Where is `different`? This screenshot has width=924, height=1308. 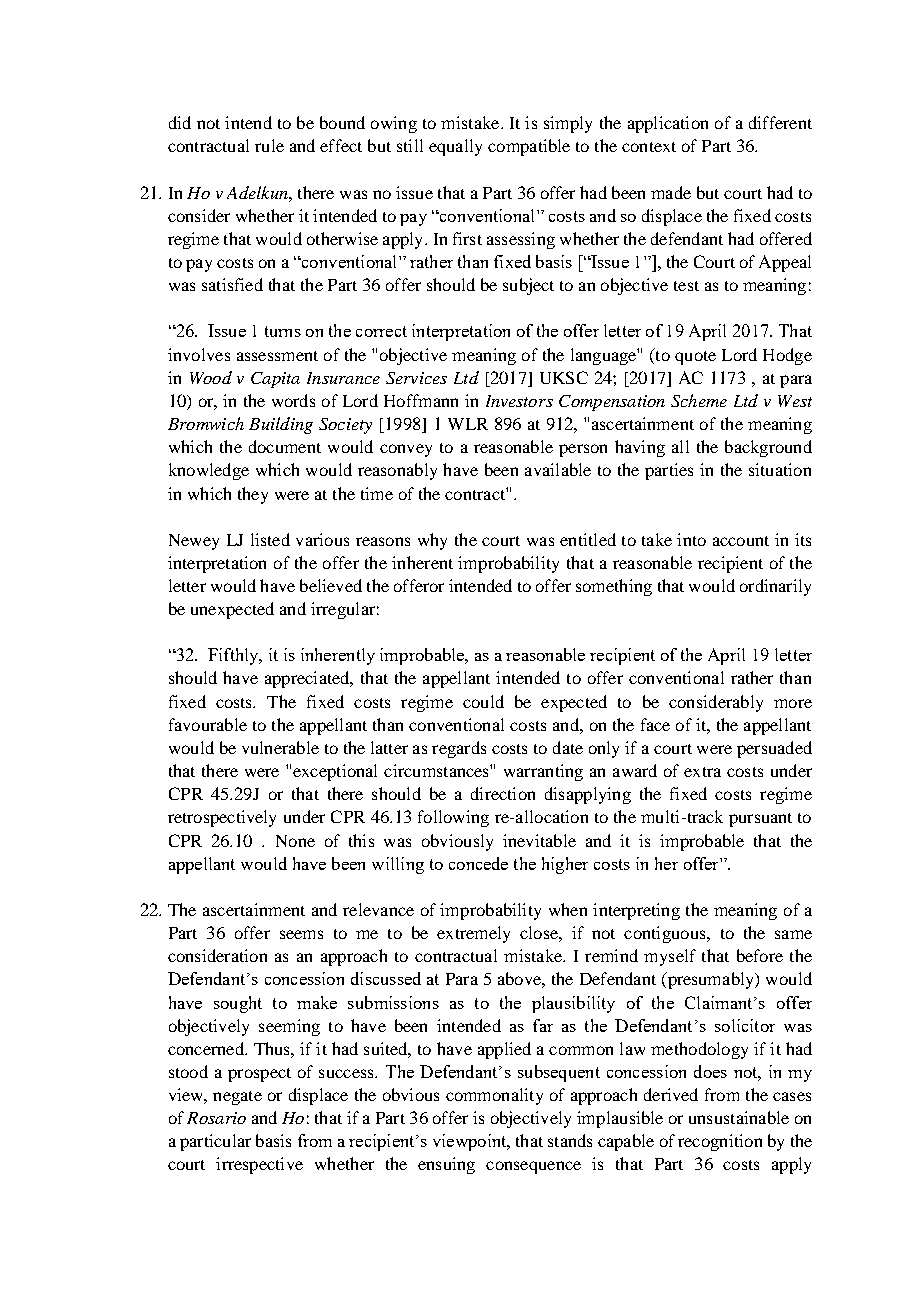 different is located at coordinates (780, 122).
